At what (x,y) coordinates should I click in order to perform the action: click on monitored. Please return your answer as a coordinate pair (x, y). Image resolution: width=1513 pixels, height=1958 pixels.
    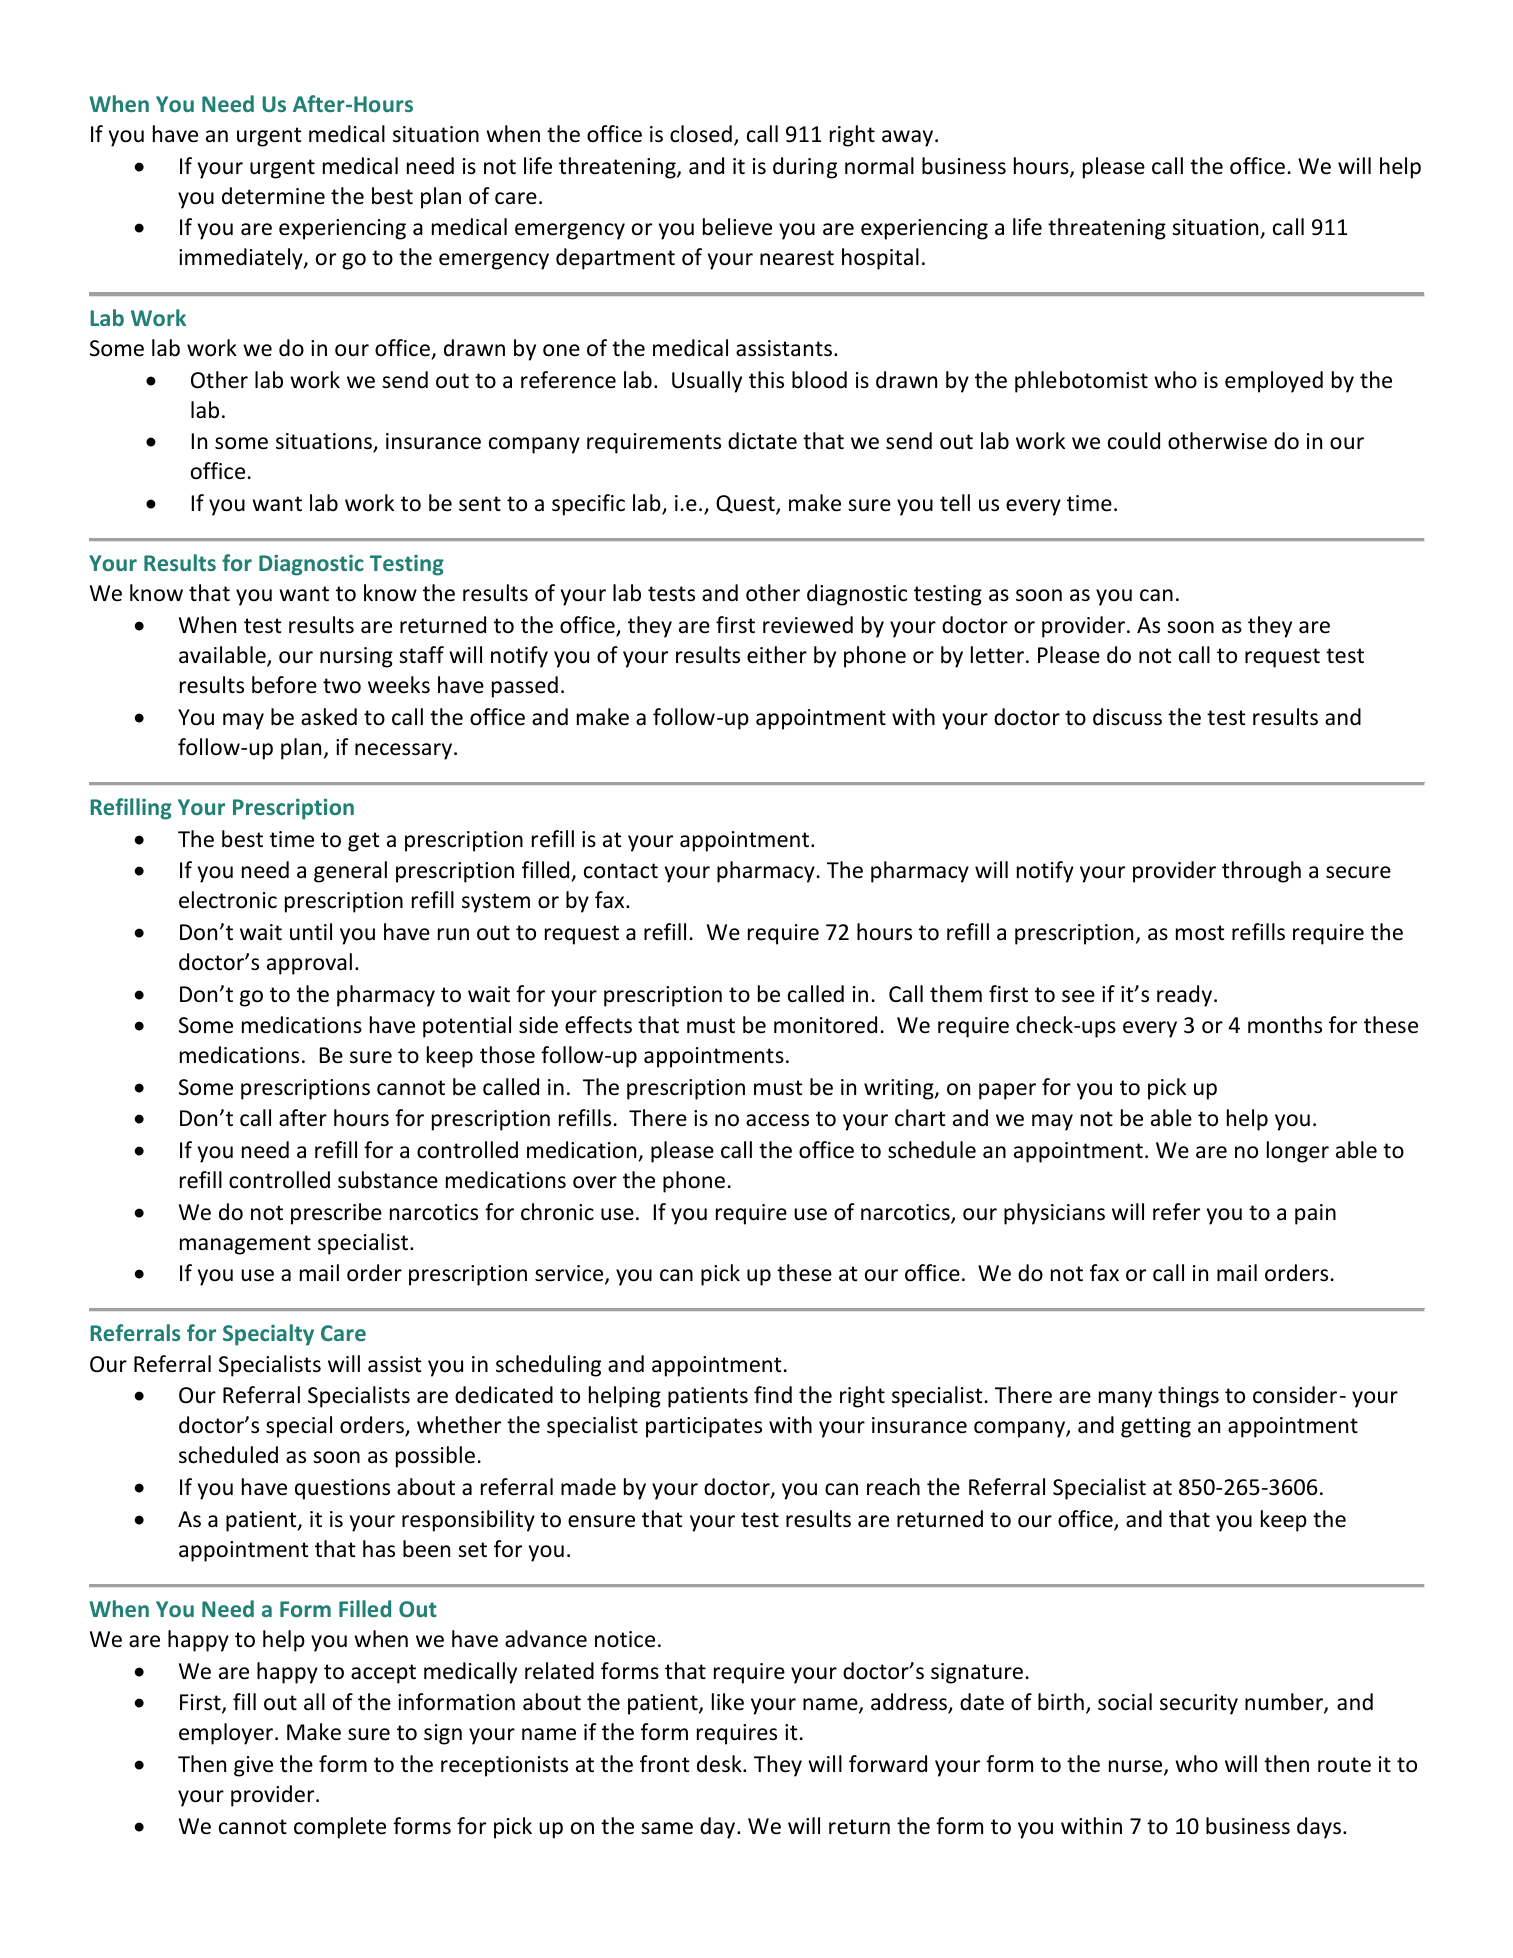
    Looking at the image, I should click on (825, 1025).
